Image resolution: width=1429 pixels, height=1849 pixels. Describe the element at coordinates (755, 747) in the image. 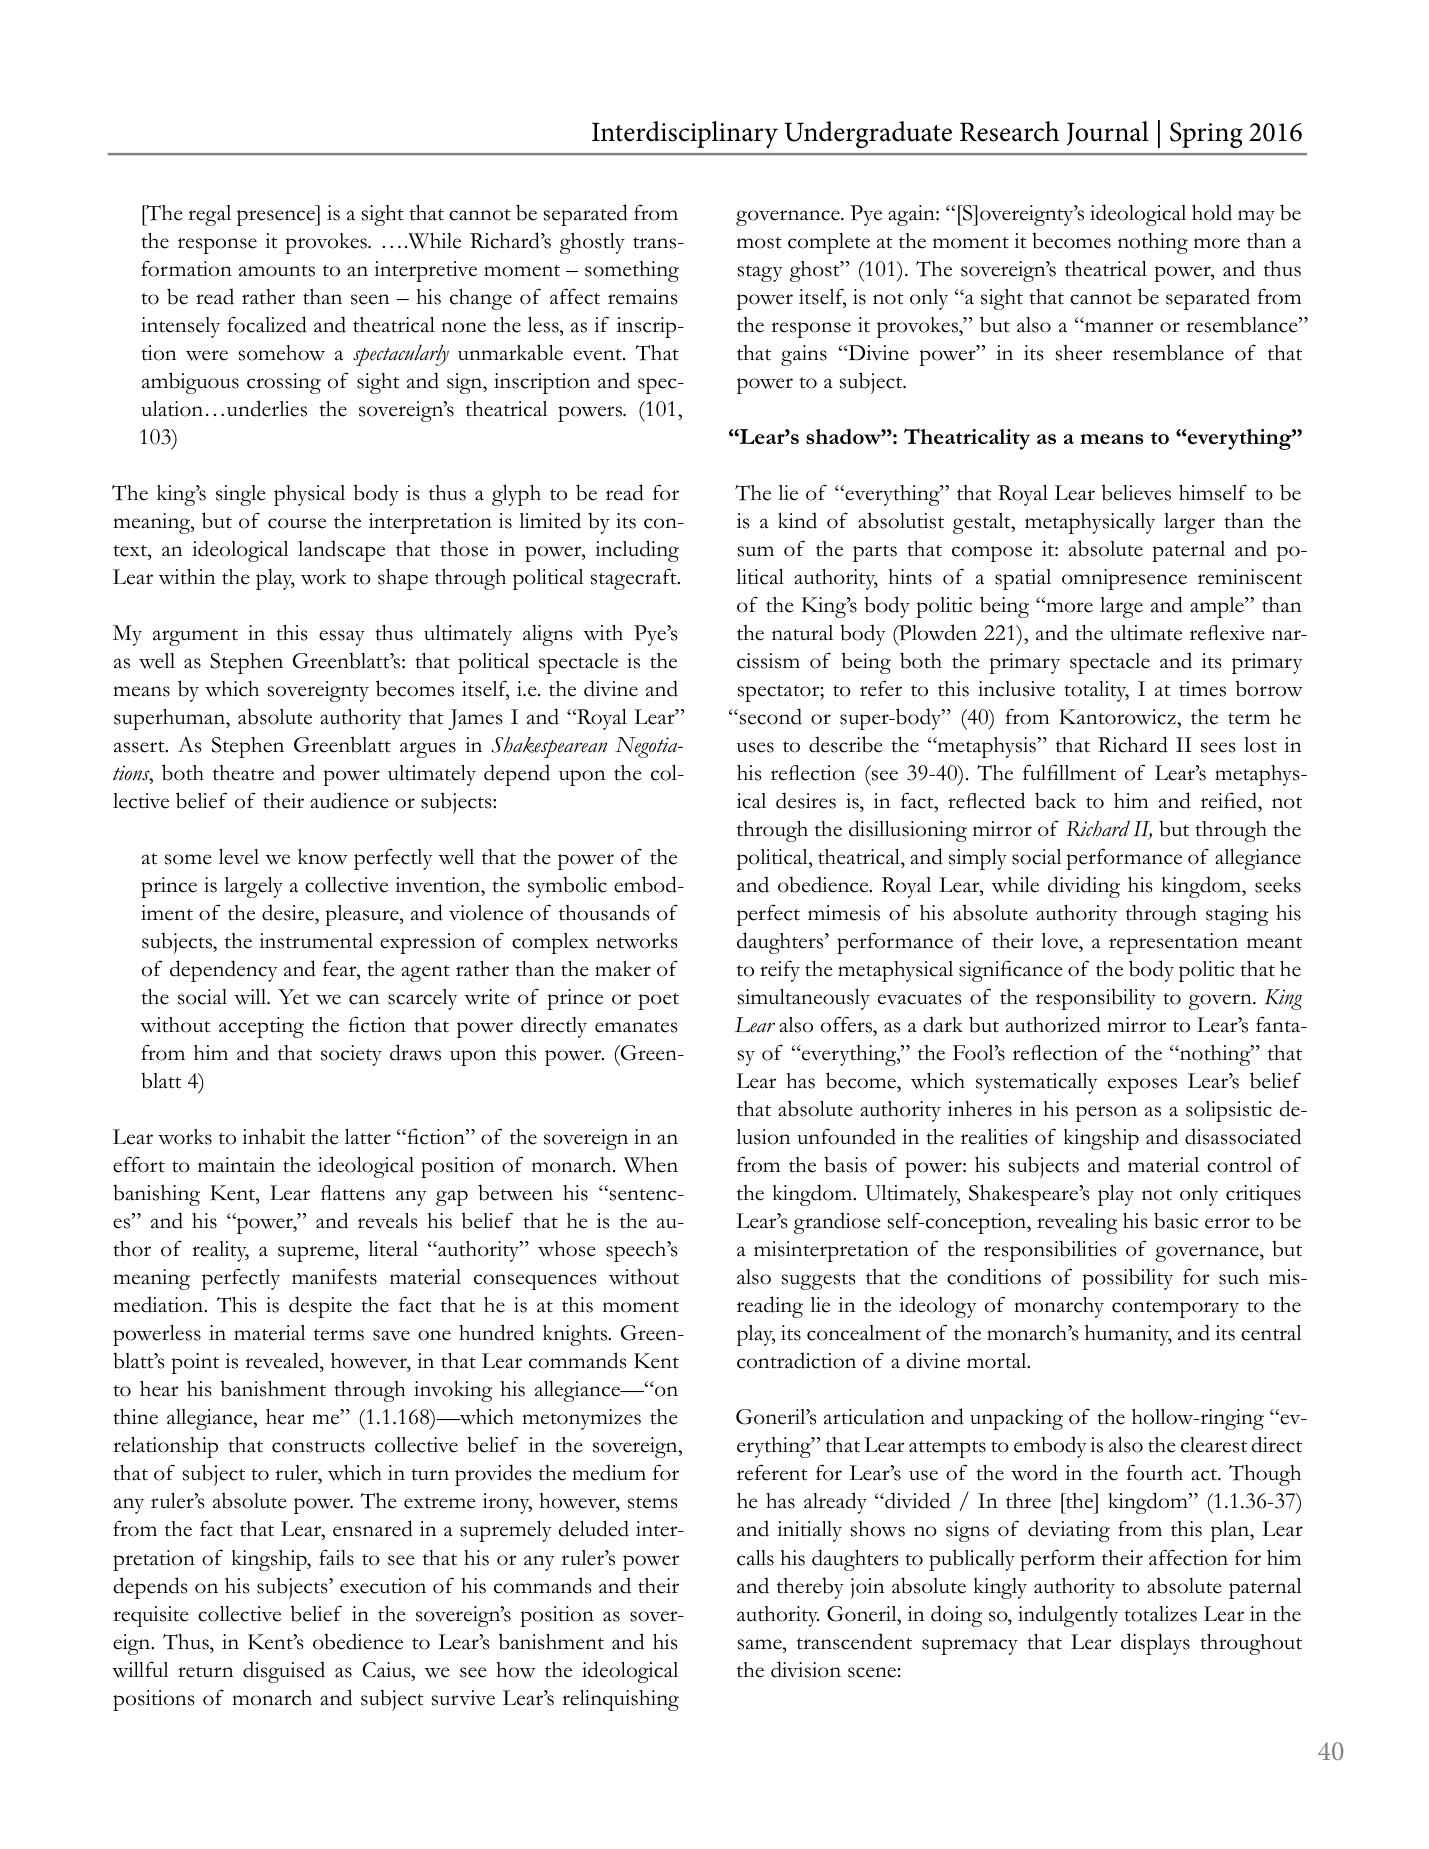

I see `uses` at that location.
